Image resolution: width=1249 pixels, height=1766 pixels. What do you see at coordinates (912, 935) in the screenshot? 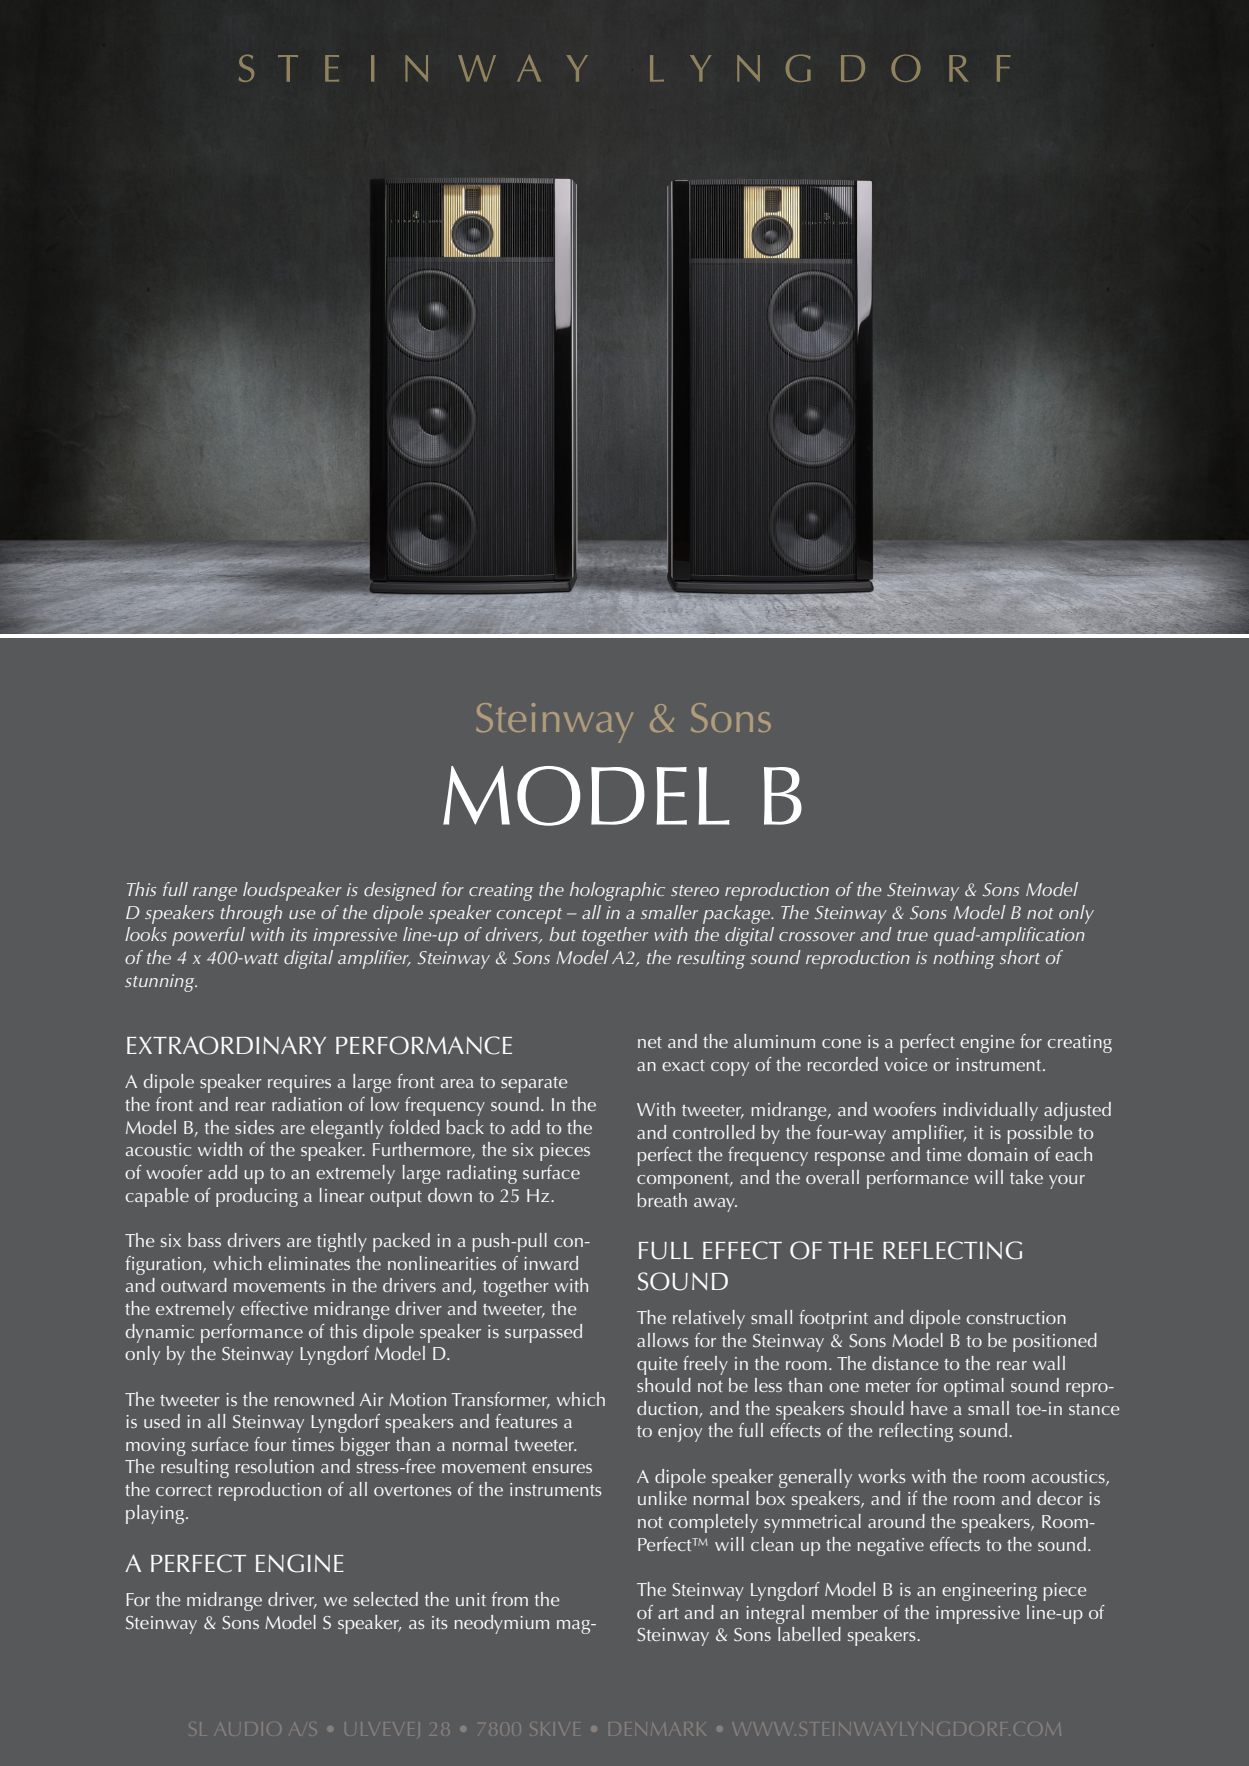
I see `true` at bounding box center [912, 935].
